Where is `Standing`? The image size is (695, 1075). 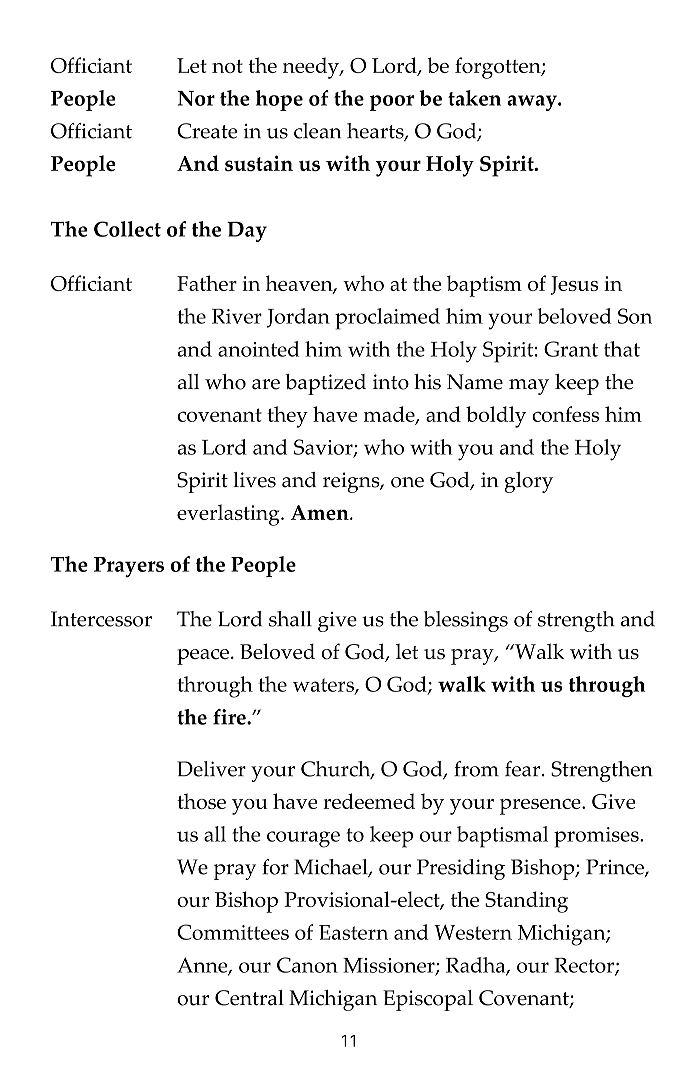
Standing is located at coordinates (526, 902).
